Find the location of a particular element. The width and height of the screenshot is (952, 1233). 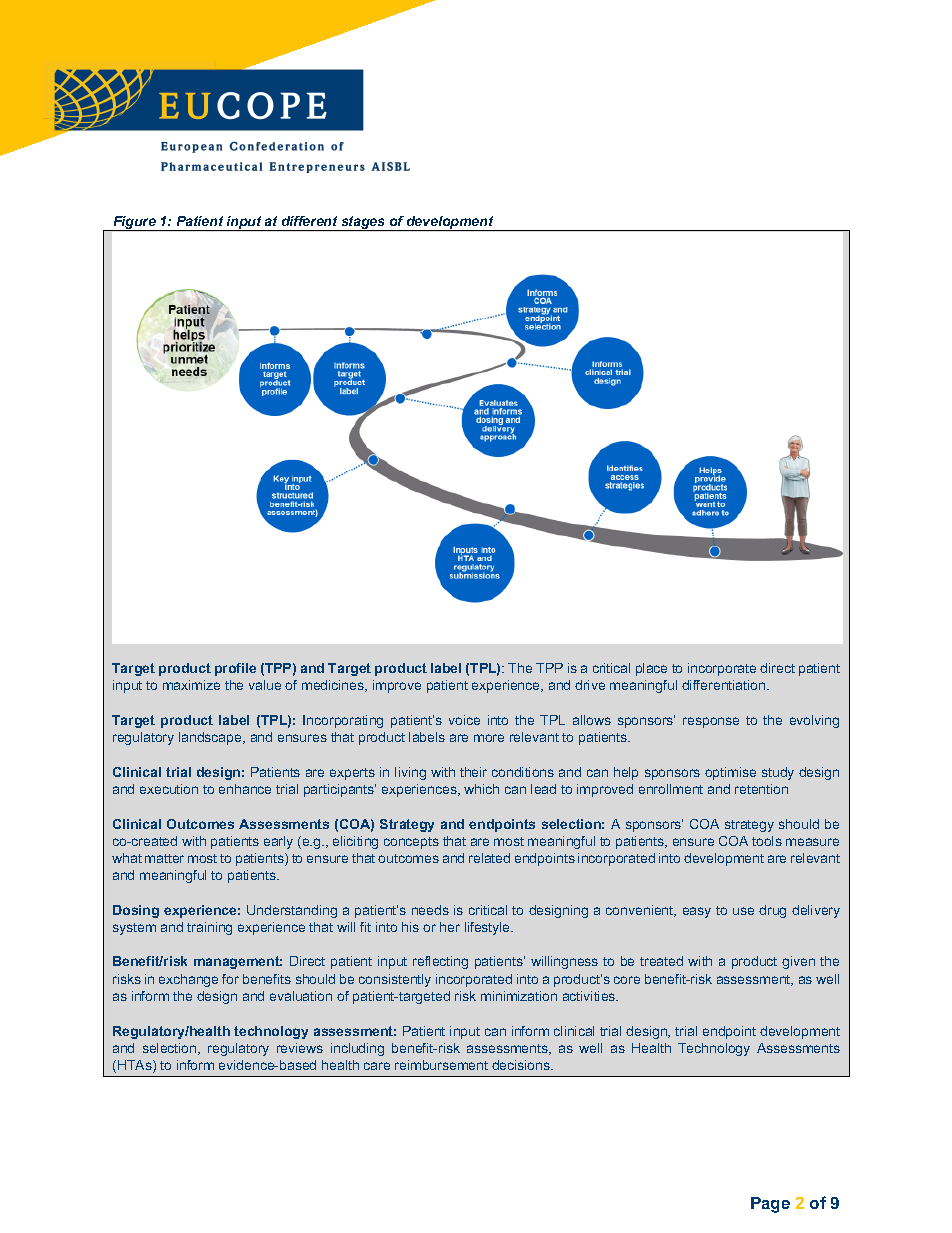

training is located at coordinates (209, 928).
